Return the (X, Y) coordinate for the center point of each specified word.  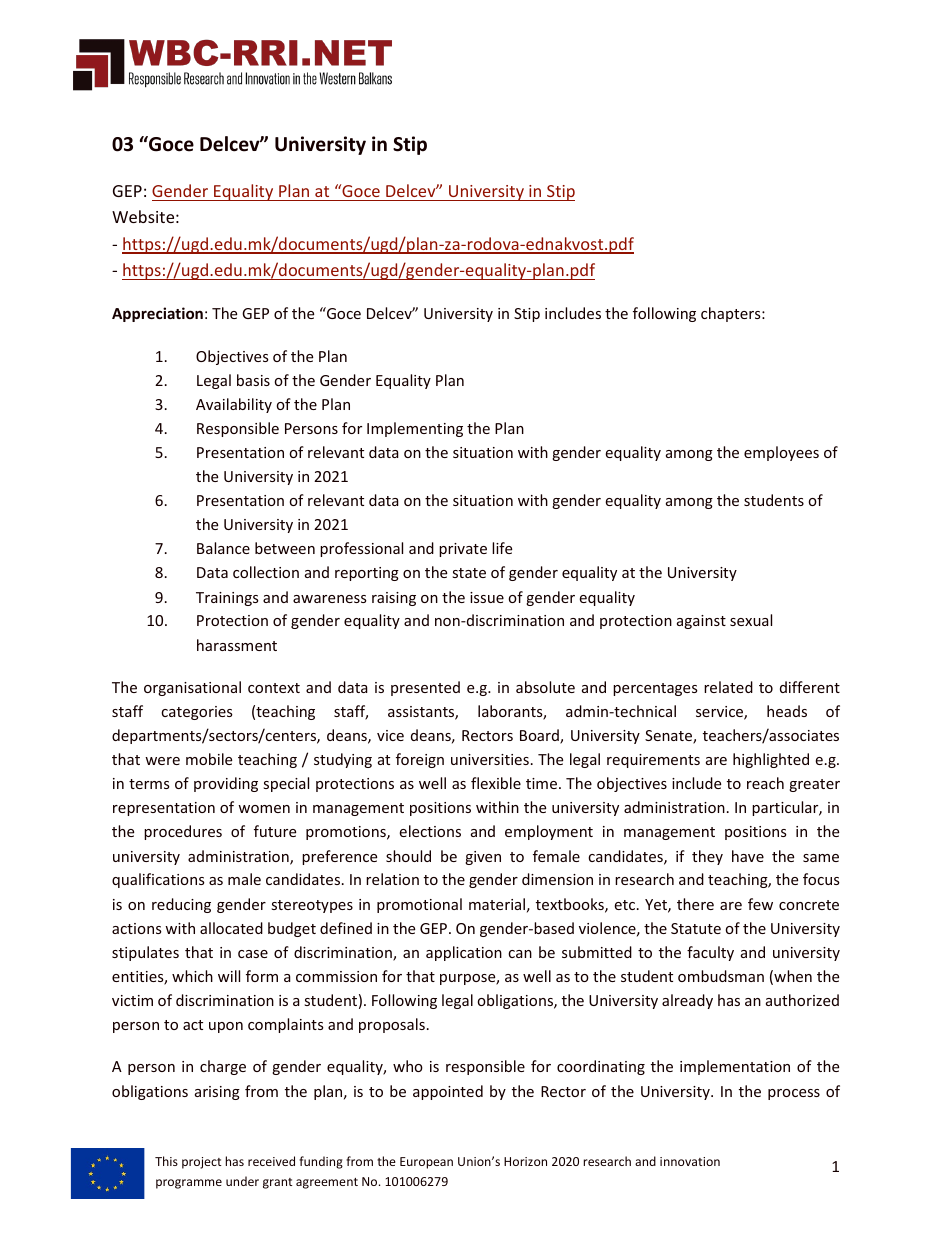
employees (781, 453)
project (202, 1163)
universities (490, 759)
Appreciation (157, 314)
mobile (209, 759)
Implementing (415, 429)
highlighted (771, 760)
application (464, 953)
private (463, 550)
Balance (223, 548)
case (253, 954)
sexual (751, 620)
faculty (710, 953)
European (426, 1163)
